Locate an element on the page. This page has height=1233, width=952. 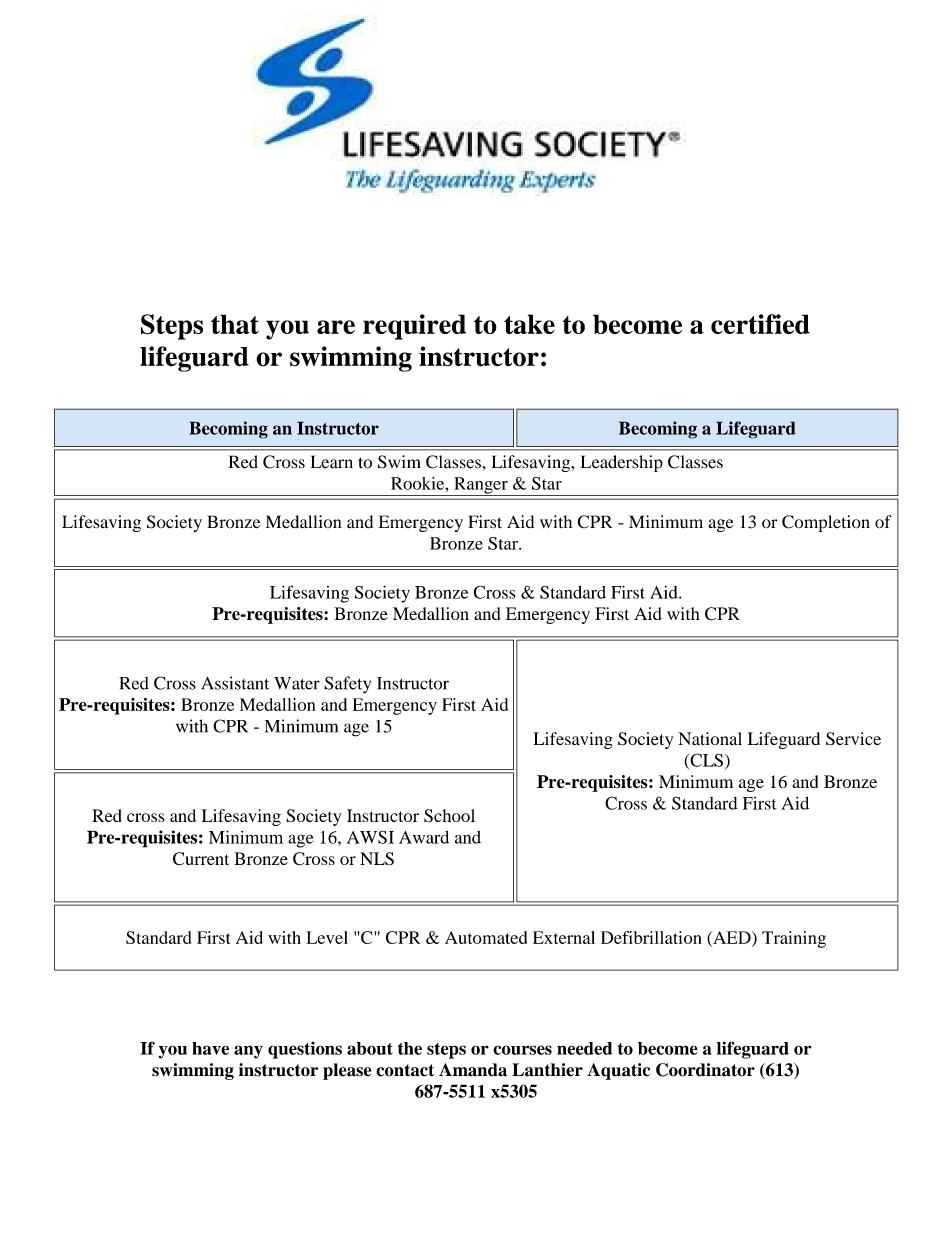
Safety is located at coordinates (347, 685).
